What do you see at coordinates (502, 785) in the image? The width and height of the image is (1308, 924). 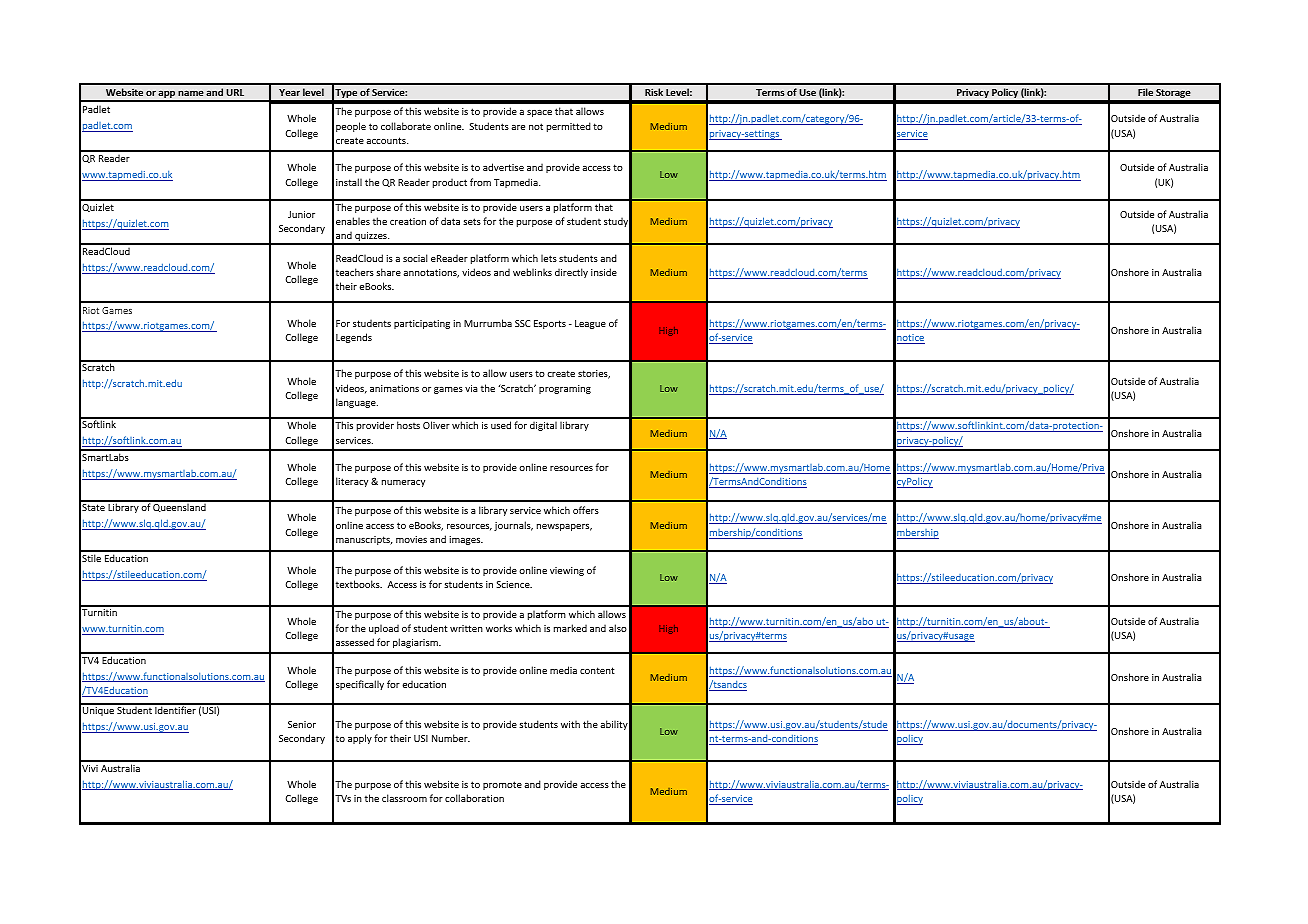 I see `promote` at bounding box center [502, 785].
